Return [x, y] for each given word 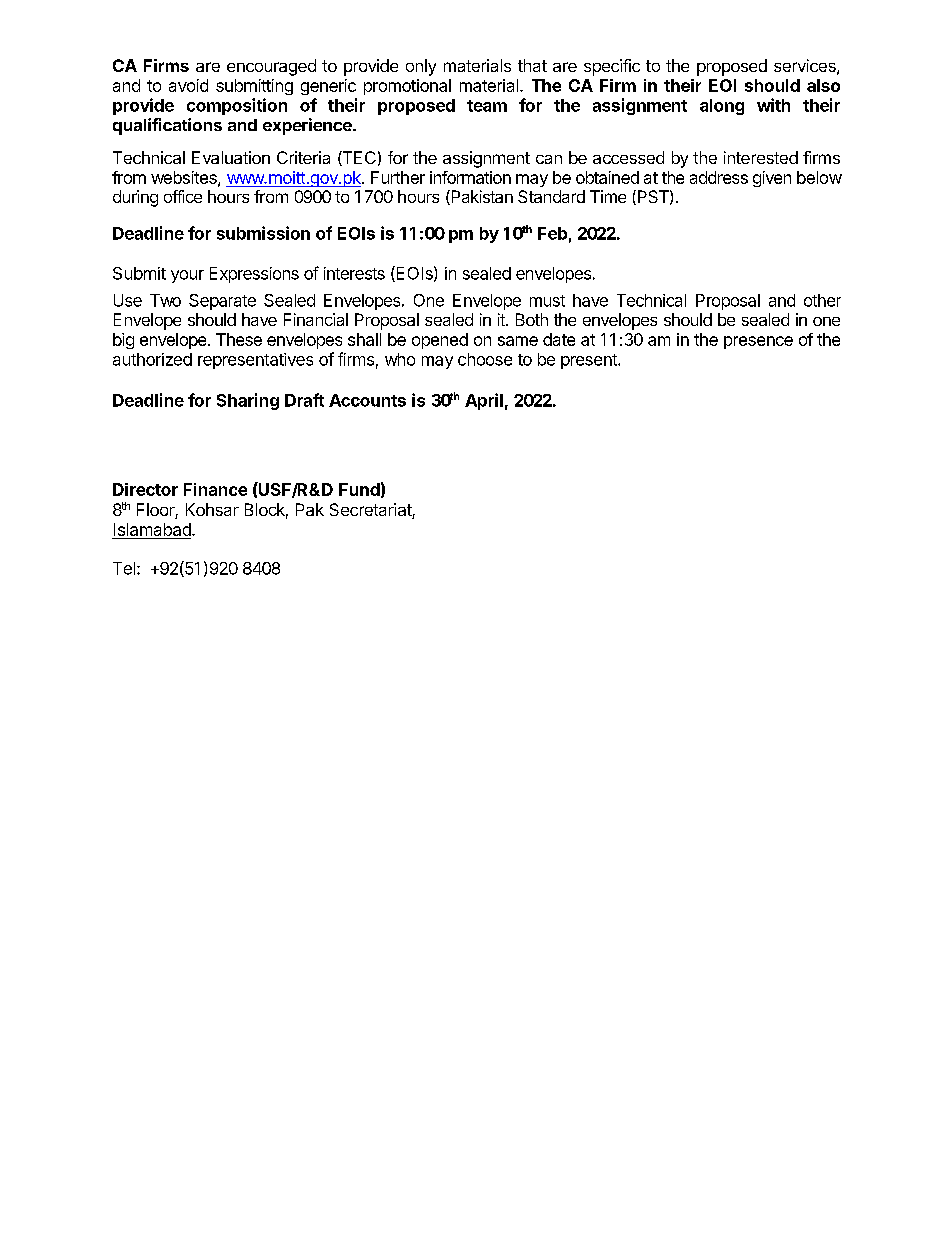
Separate [222, 302]
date [559, 339]
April [484, 401]
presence [758, 342]
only [421, 67]
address [719, 177]
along [722, 107]
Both [532, 319]
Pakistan [481, 197]
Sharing [248, 401]
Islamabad [153, 529]
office [183, 196]
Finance [215, 489]
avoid [188, 85]
